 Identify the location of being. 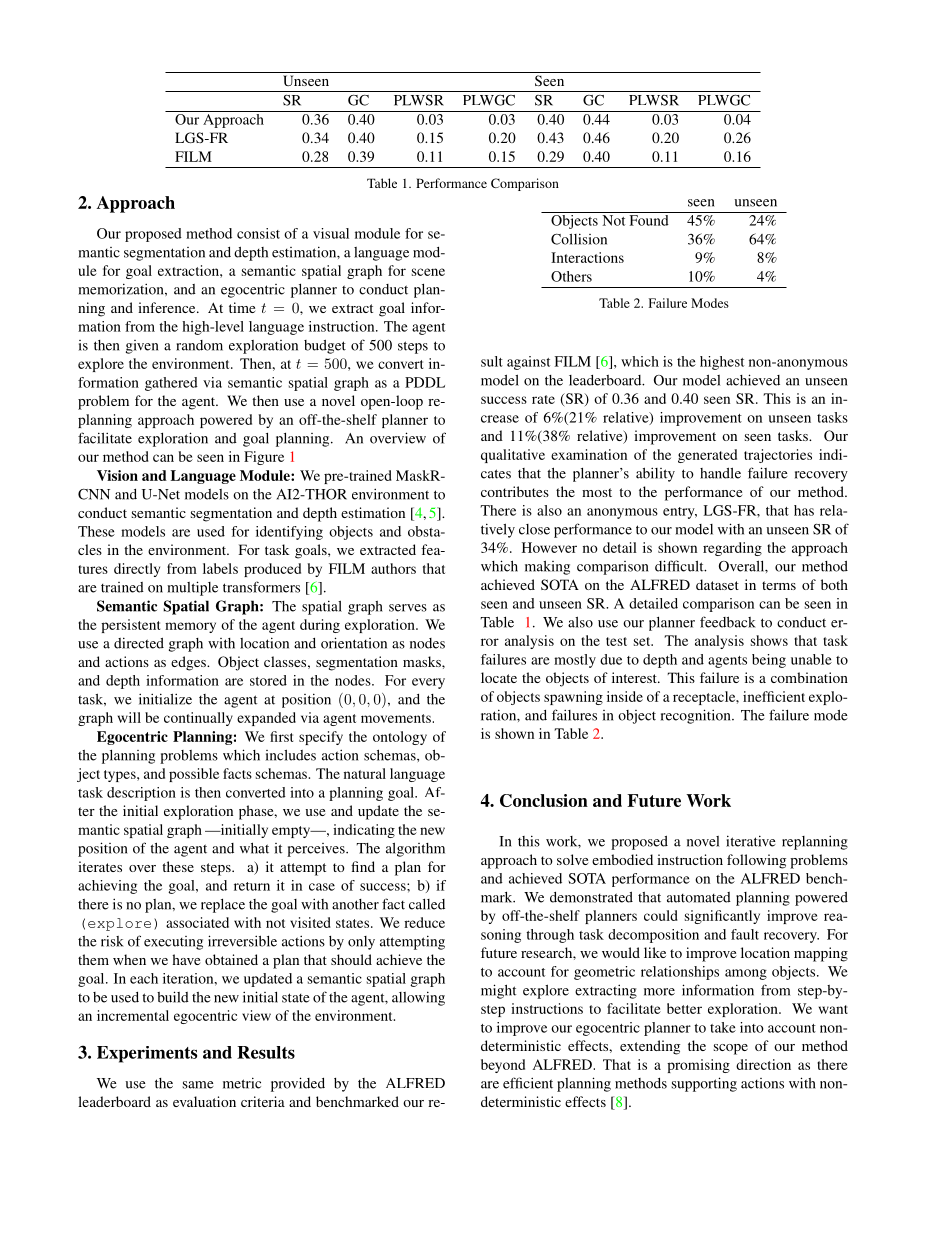
(769, 661).
